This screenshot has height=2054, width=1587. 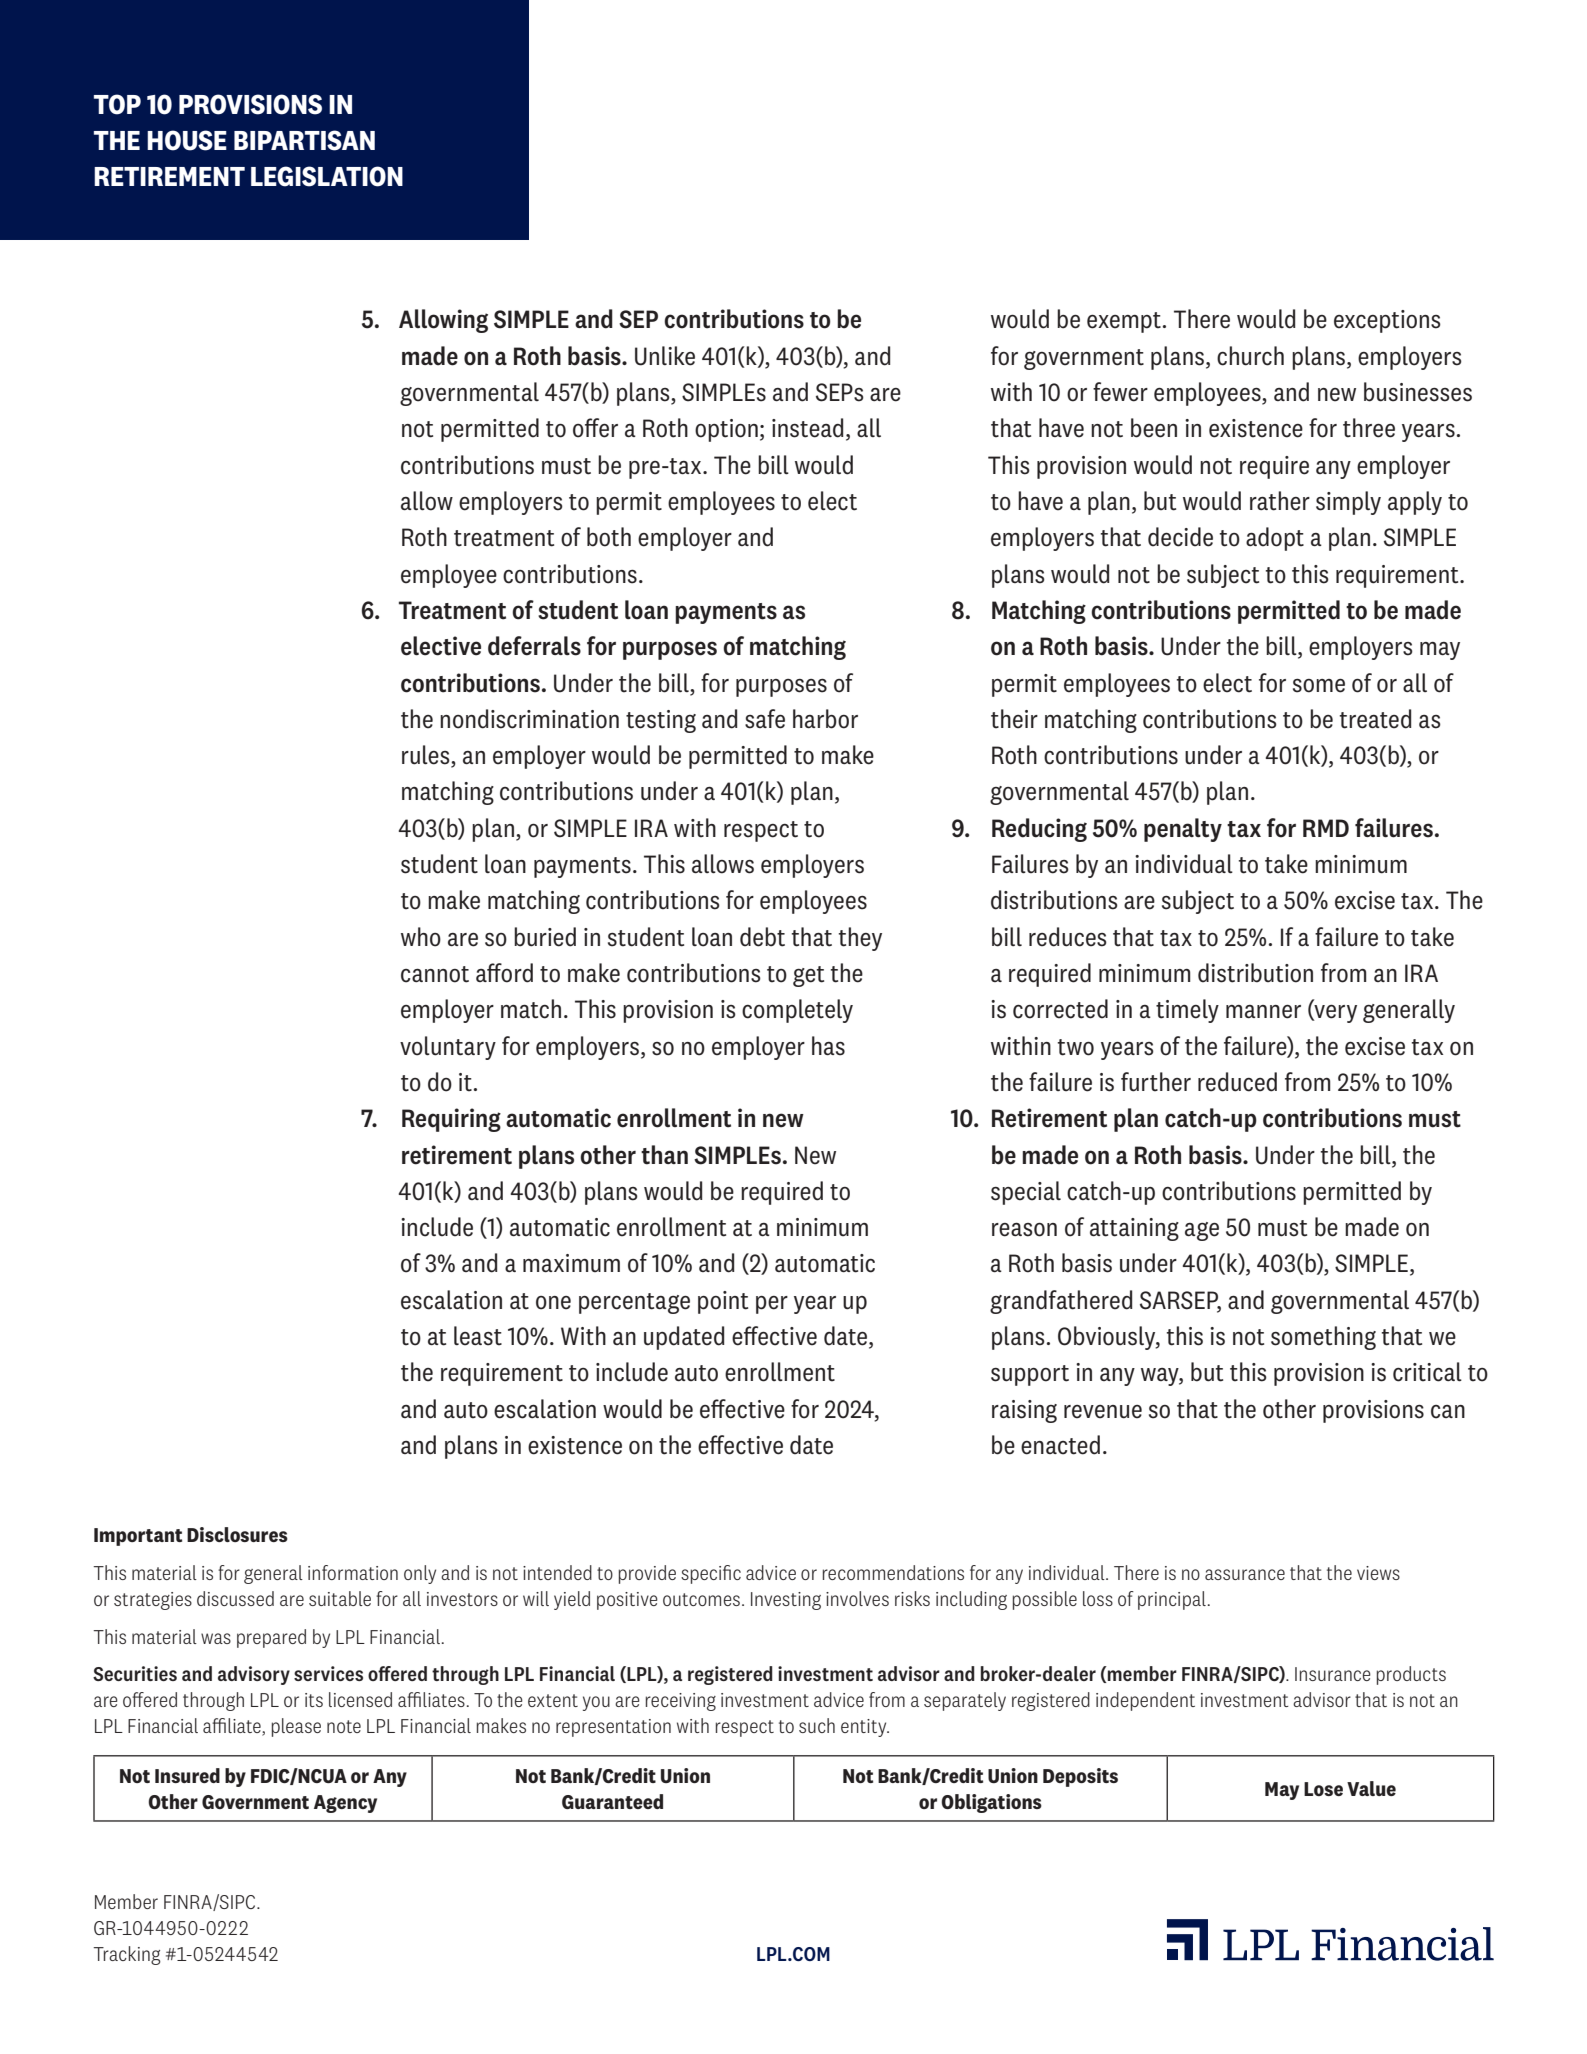 I want to click on Agency, so click(x=345, y=1804).
